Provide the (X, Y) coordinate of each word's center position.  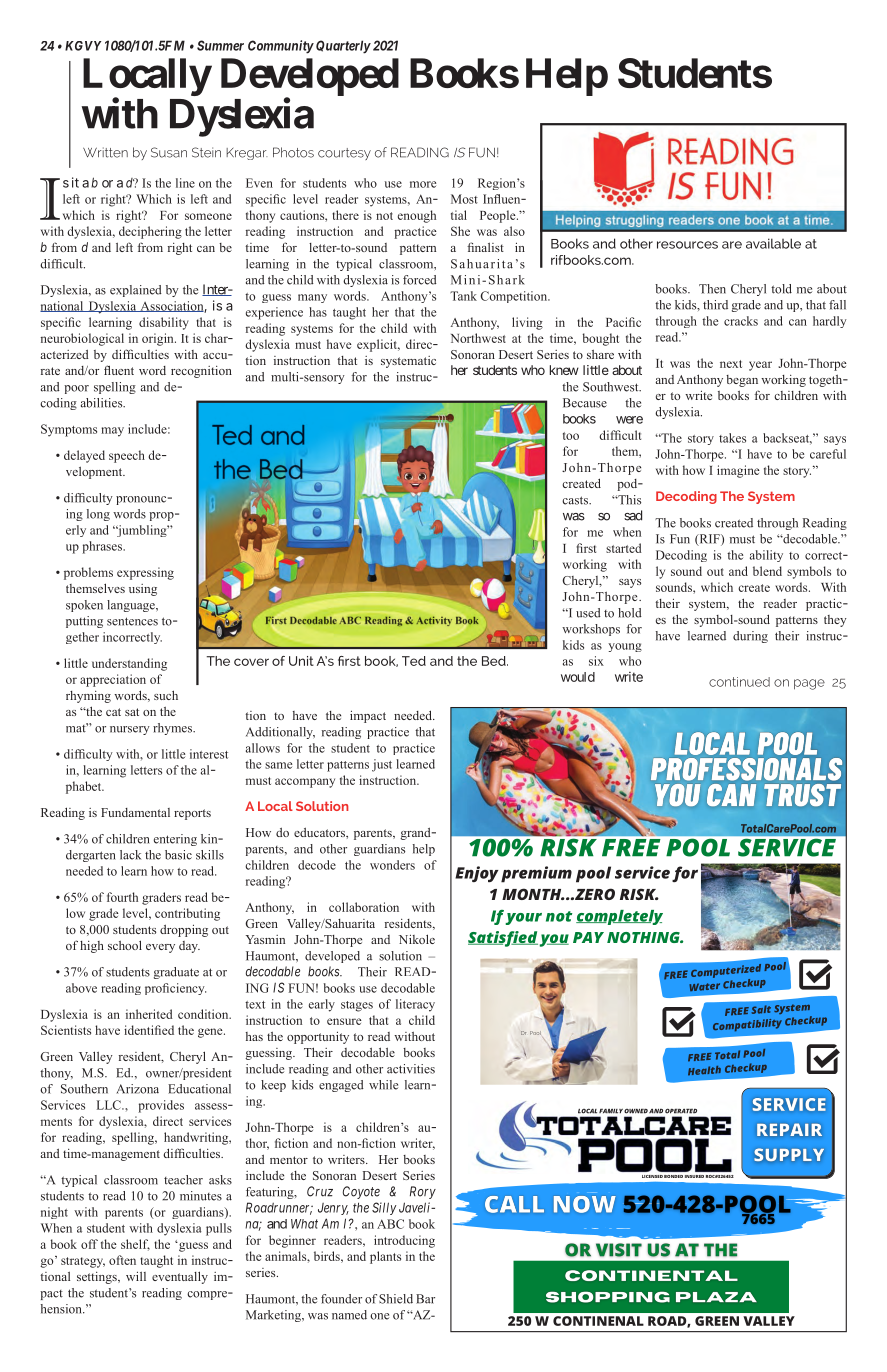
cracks (741, 321)
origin (159, 339)
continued (739, 682)
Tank (463, 296)
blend (767, 571)
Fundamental (135, 812)
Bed (495, 661)
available (773, 243)
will (136, 1276)
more (423, 184)
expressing (145, 573)
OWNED (636, 1111)
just (382, 765)
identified (149, 1030)
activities (411, 1069)
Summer (220, 45)
